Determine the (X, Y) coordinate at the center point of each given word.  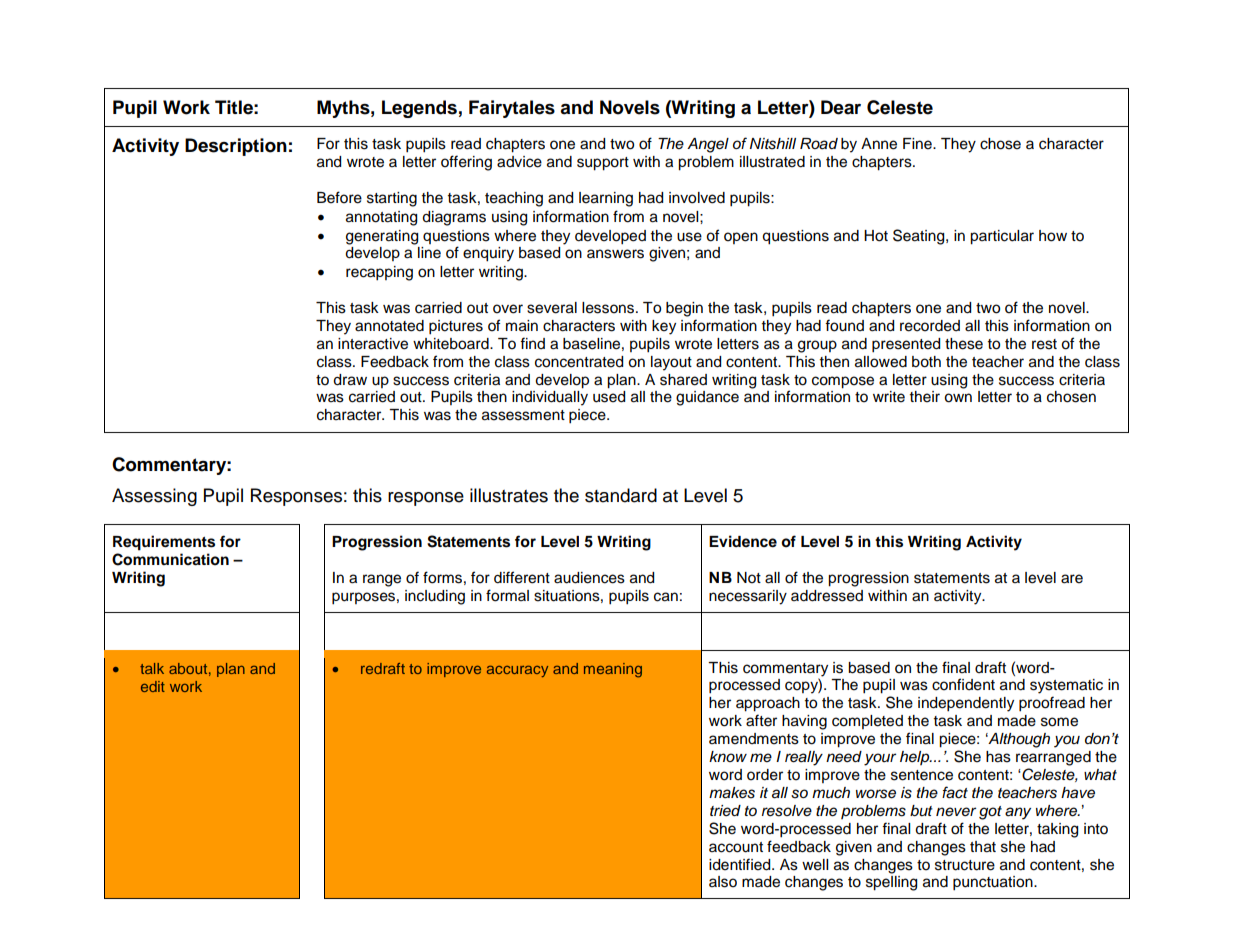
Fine (918, 144)
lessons (609, 308)
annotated (389, 326)
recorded (930, 326)
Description (236, 147)
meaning (613, 670)
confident (963, 684)
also (723, 882)
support (603, 164)
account (736, 847)
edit (153, 686)
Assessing (154, 497)
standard (621, 495)
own (958, 398)
